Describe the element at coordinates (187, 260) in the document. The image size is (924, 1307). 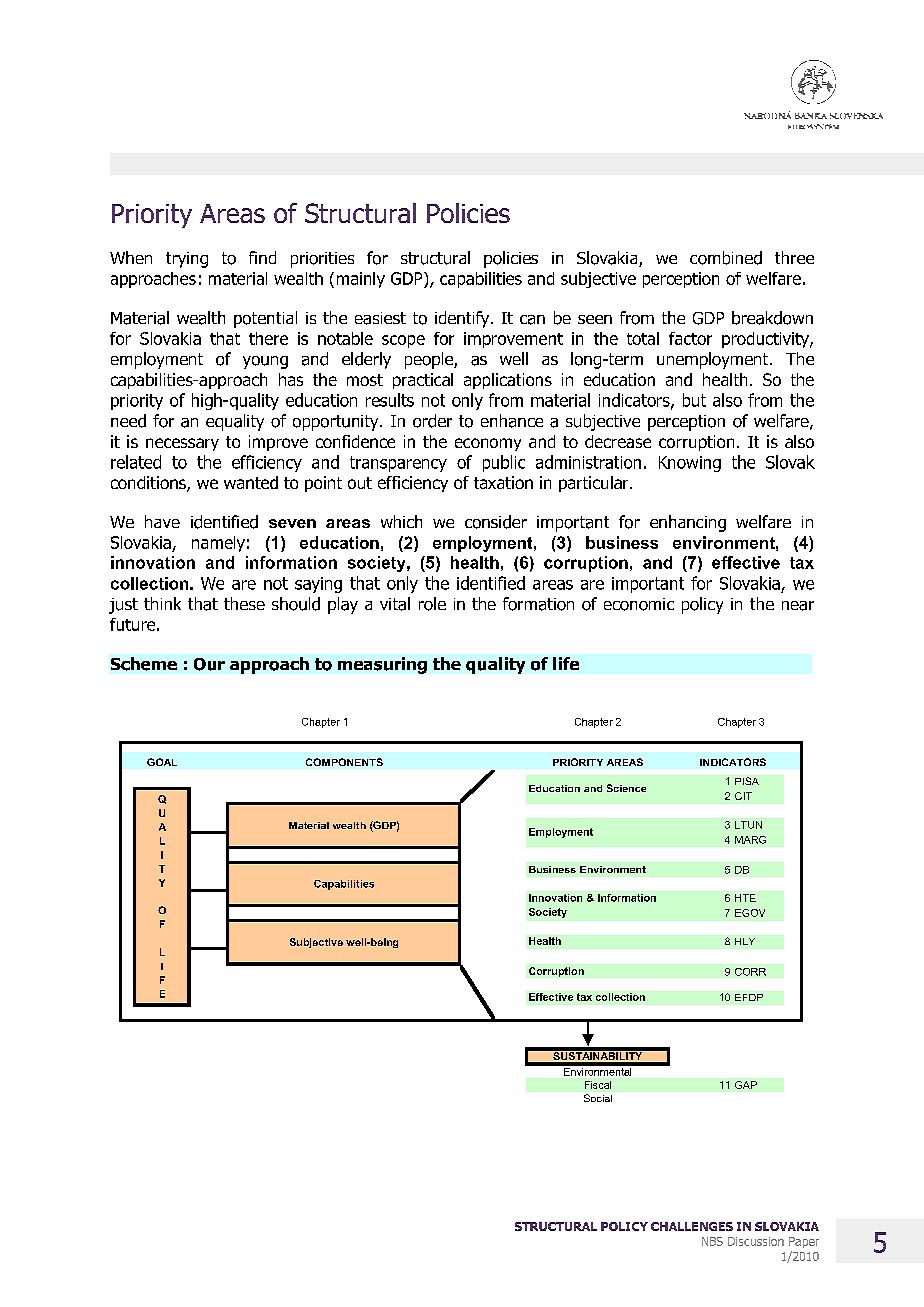
I see `trying` at that location.
